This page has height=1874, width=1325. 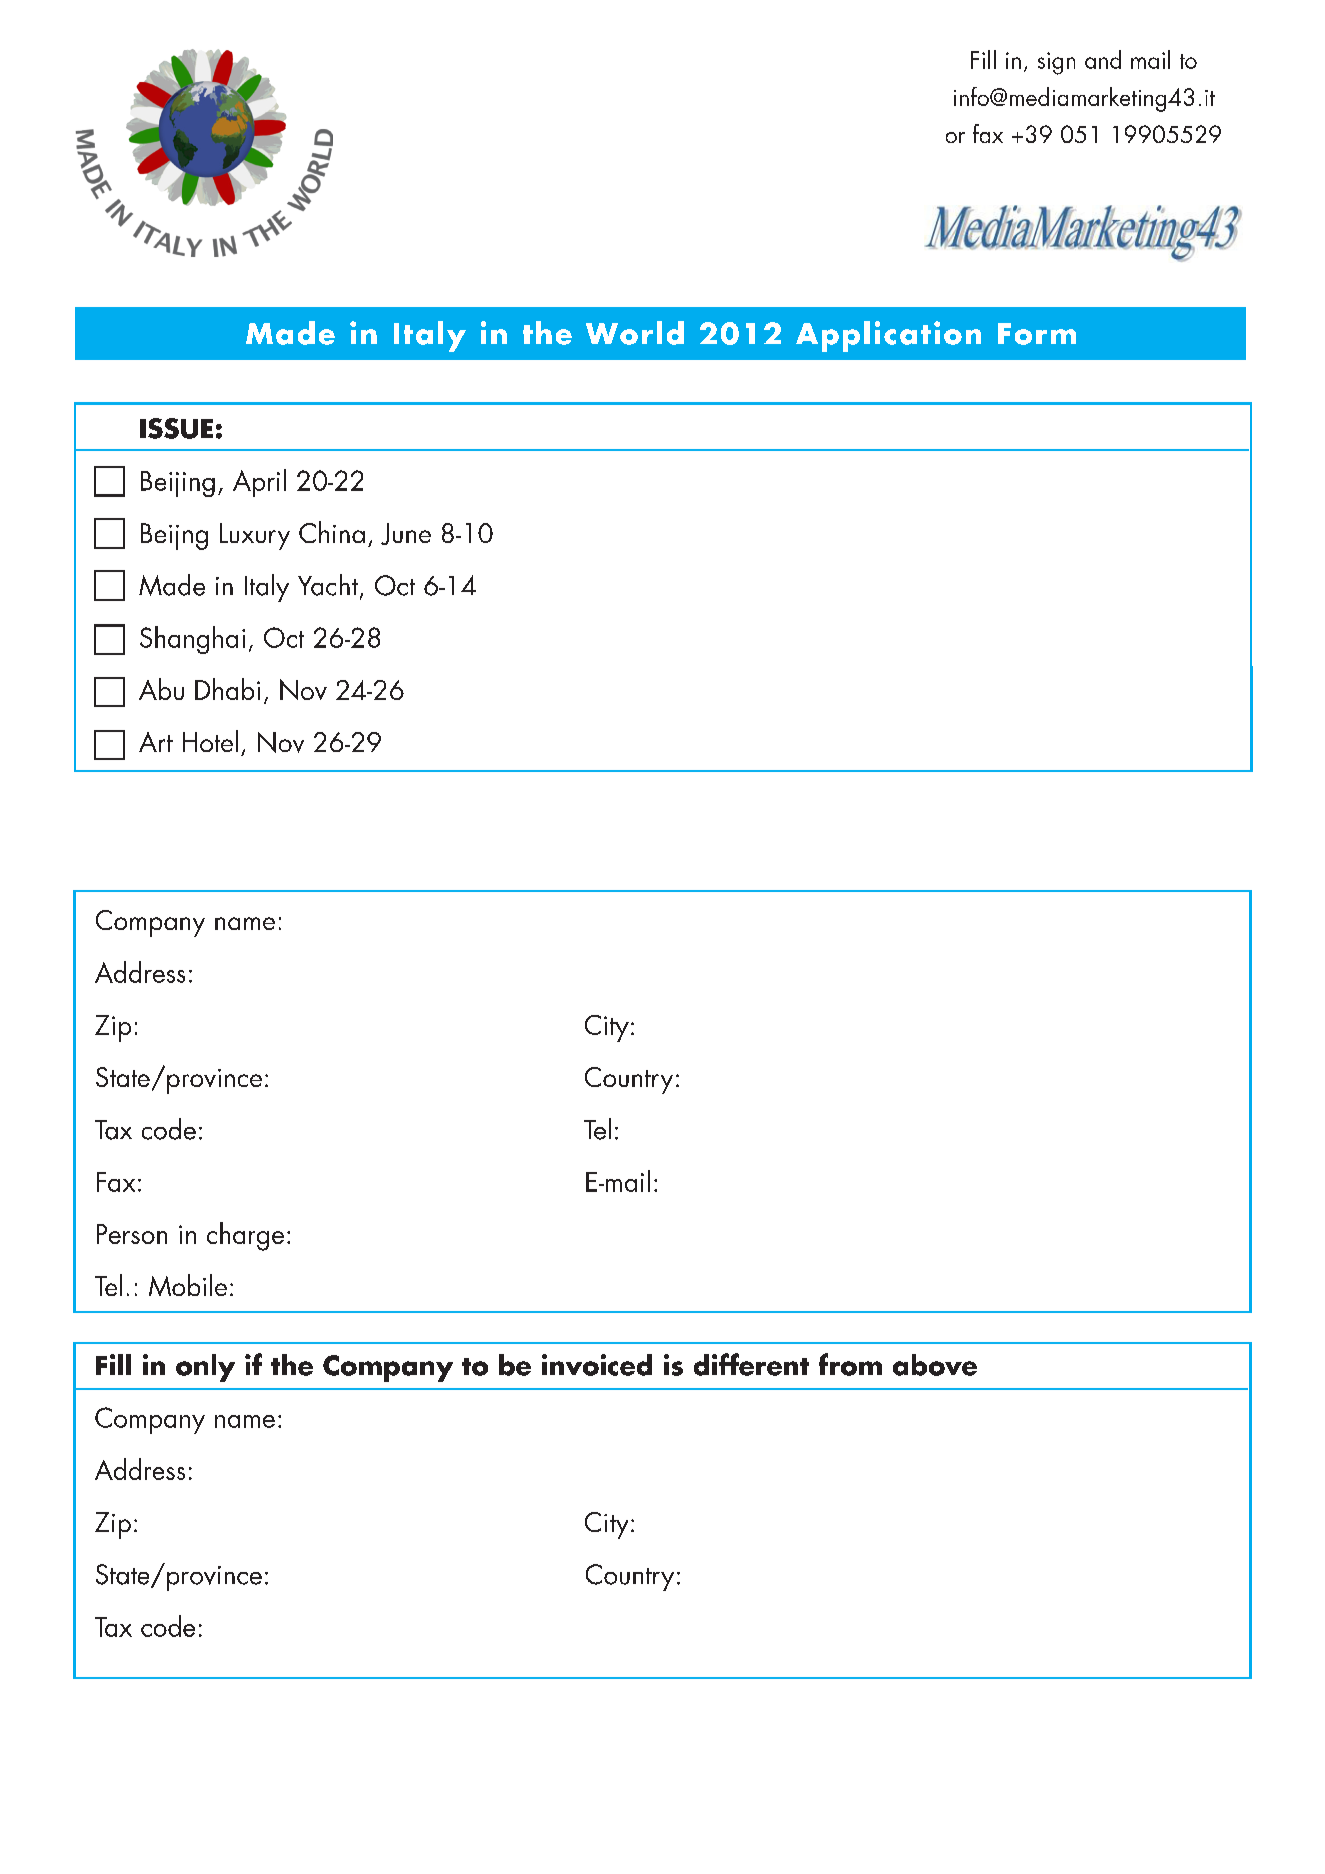 I want to click on charge, so click(x=245, y=1236).
